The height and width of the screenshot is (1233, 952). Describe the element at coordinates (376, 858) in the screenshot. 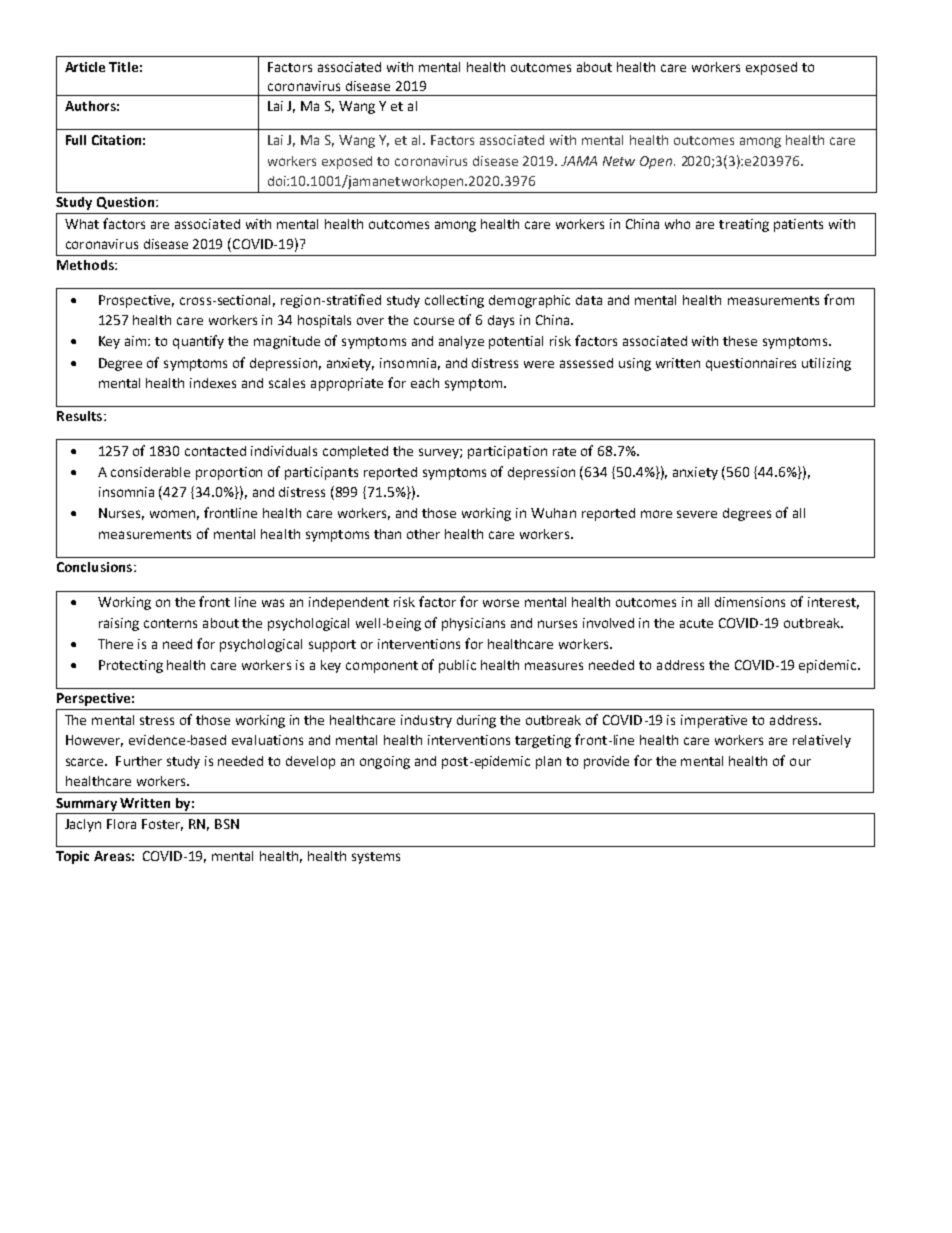

I see `systems` at that location.
